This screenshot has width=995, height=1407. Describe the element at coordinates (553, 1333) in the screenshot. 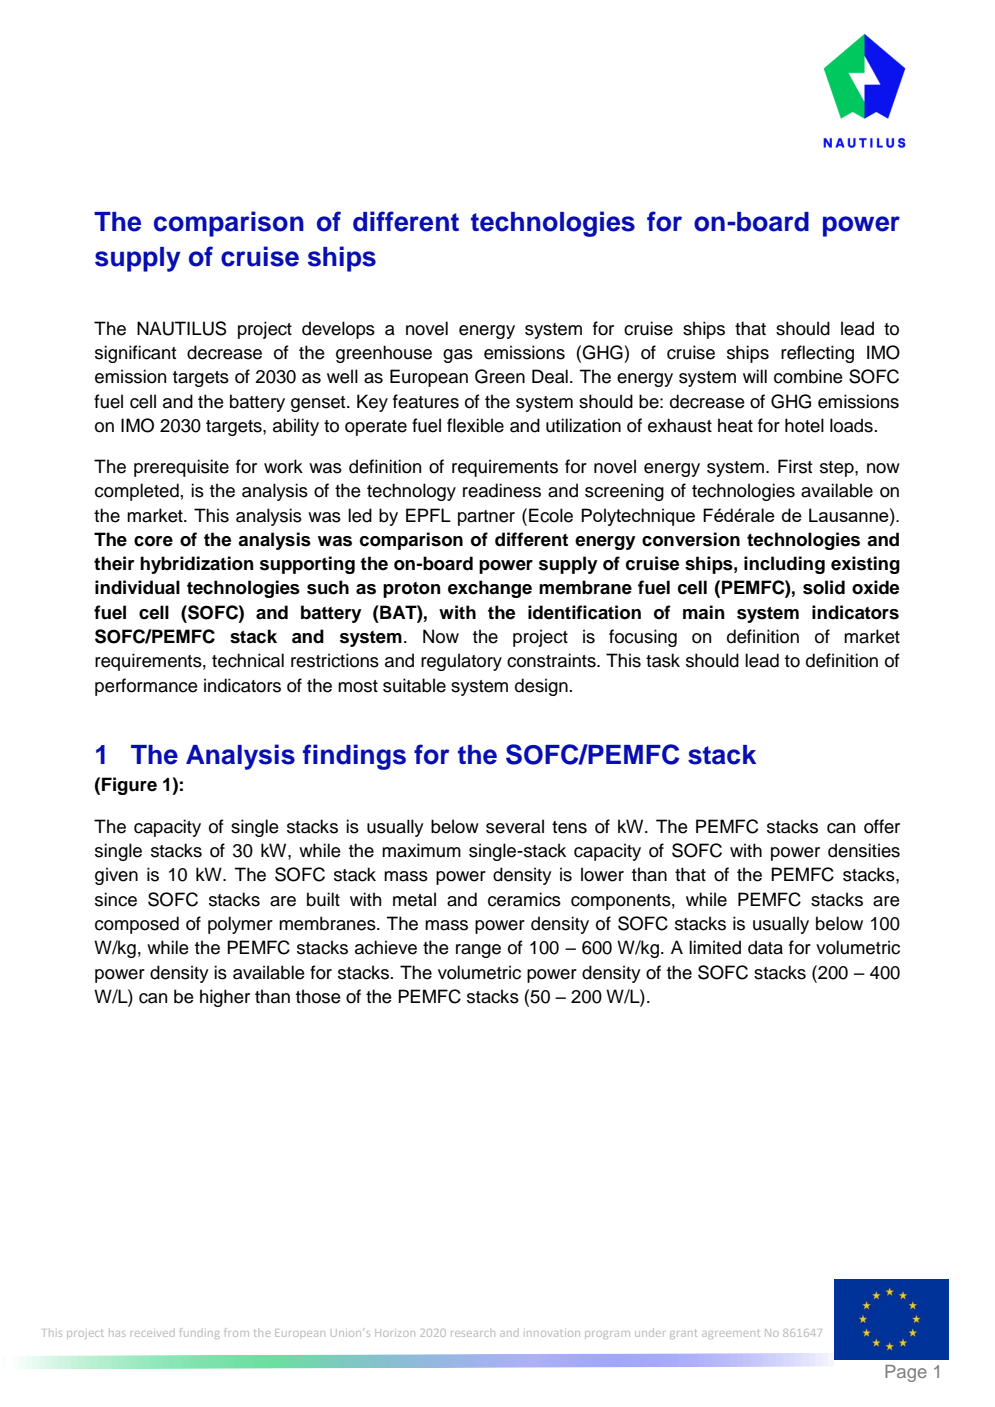

I see `innovation` at that location.
